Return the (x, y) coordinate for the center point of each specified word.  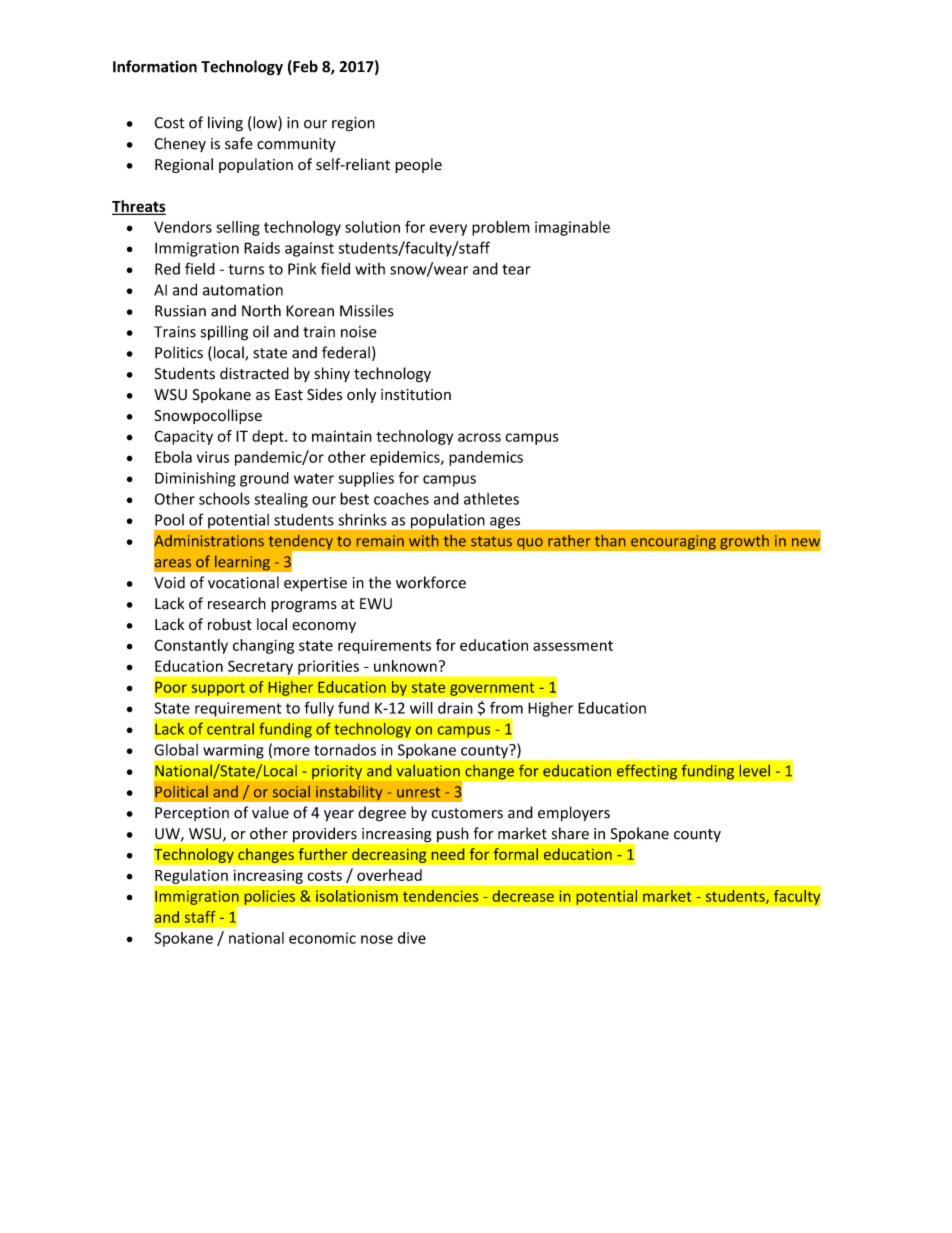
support (218, 689)
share (570, 833)
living (225, 124)
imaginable (572, 228)
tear (516, 269)
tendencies (440, 896)
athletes (491, 499)
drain (455, 708)
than (610, 541)
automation (243, 290)
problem (501, 228)
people (418, 165)
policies (269, 897)
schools (224, 498)
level (755, 771)
